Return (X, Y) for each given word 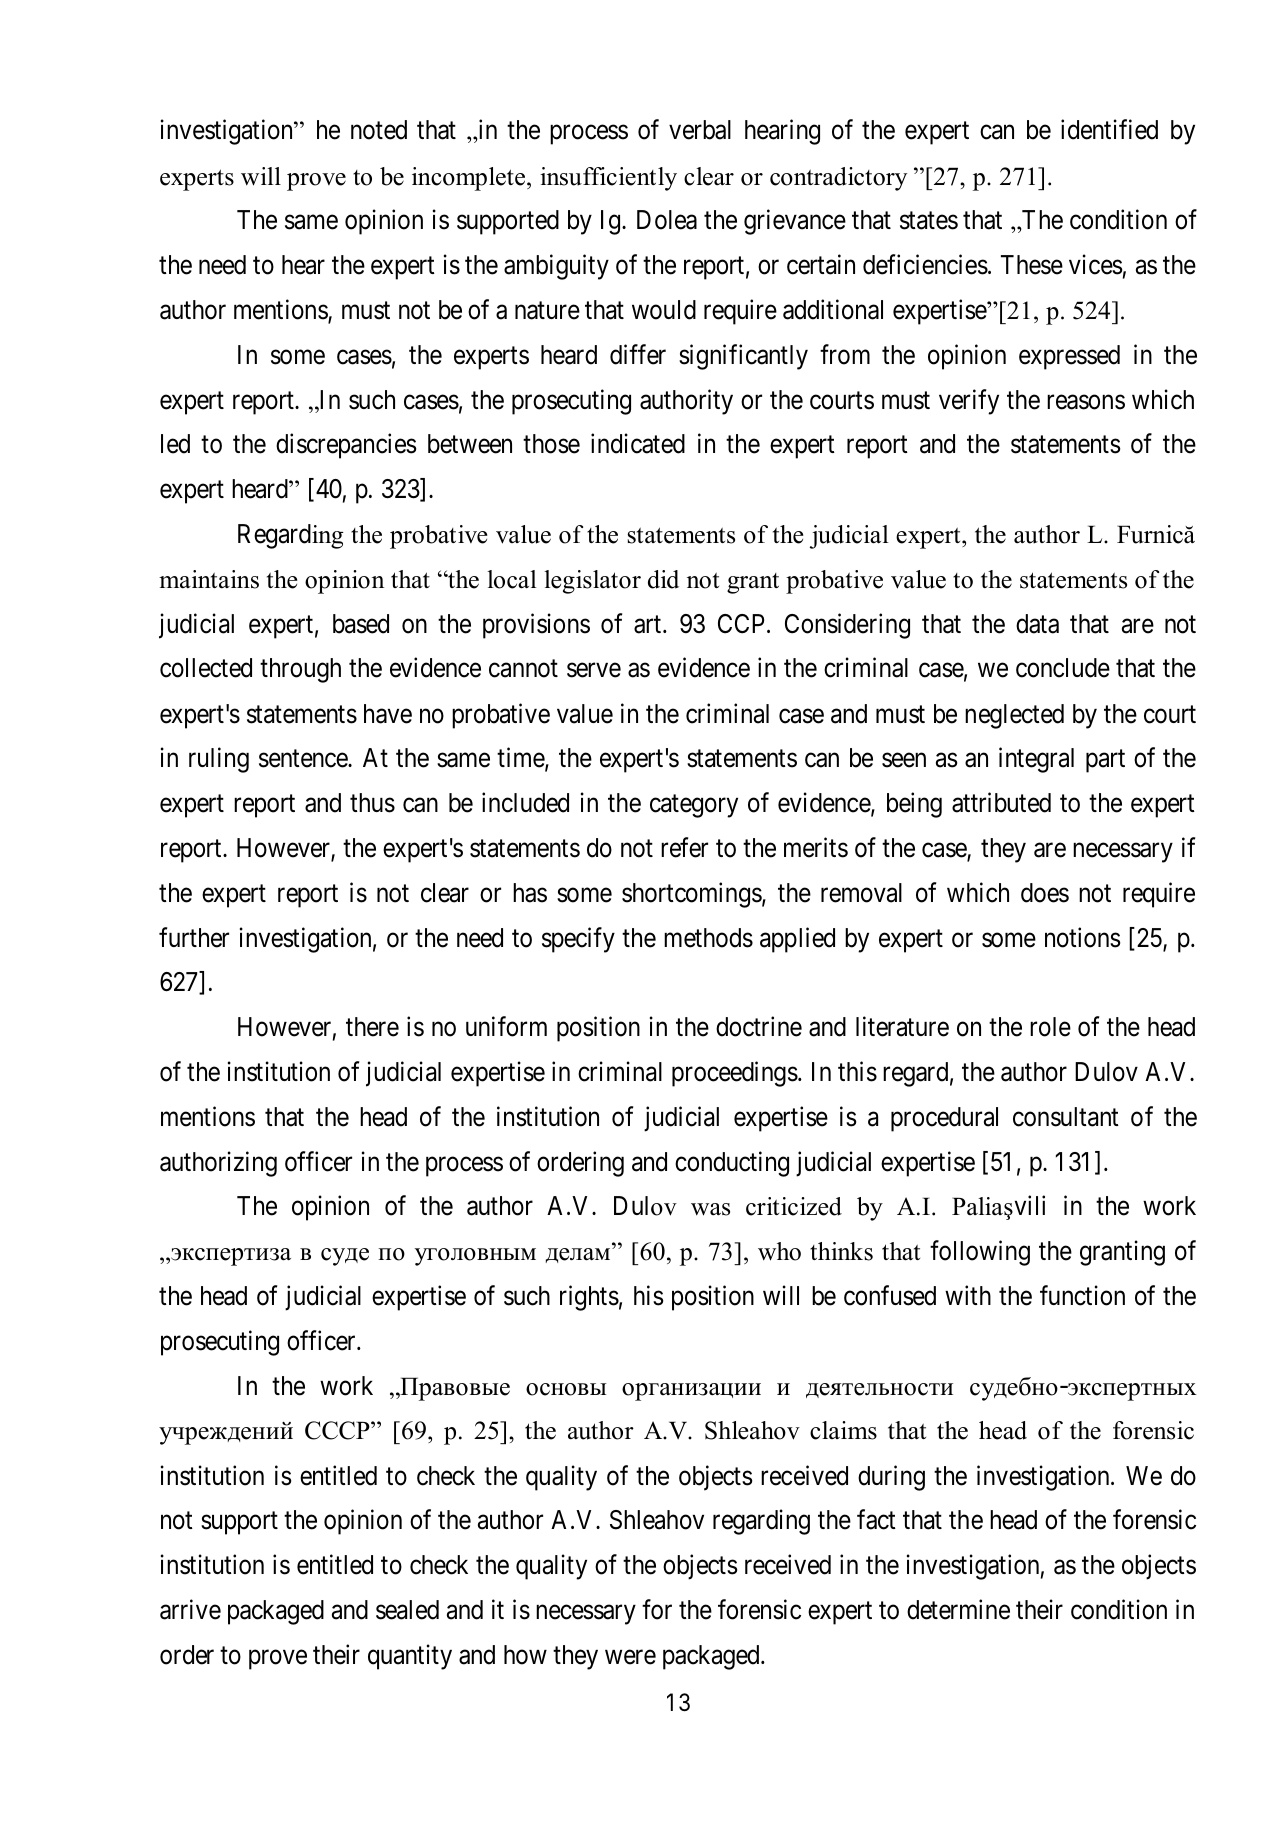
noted (379, 130)
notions (1082, 937)
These (1032, 265)
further (194, 937)
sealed (407, 1610)
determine (958, 1609)
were (630, 1657)
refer (684, 847)
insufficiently (608, 179)
